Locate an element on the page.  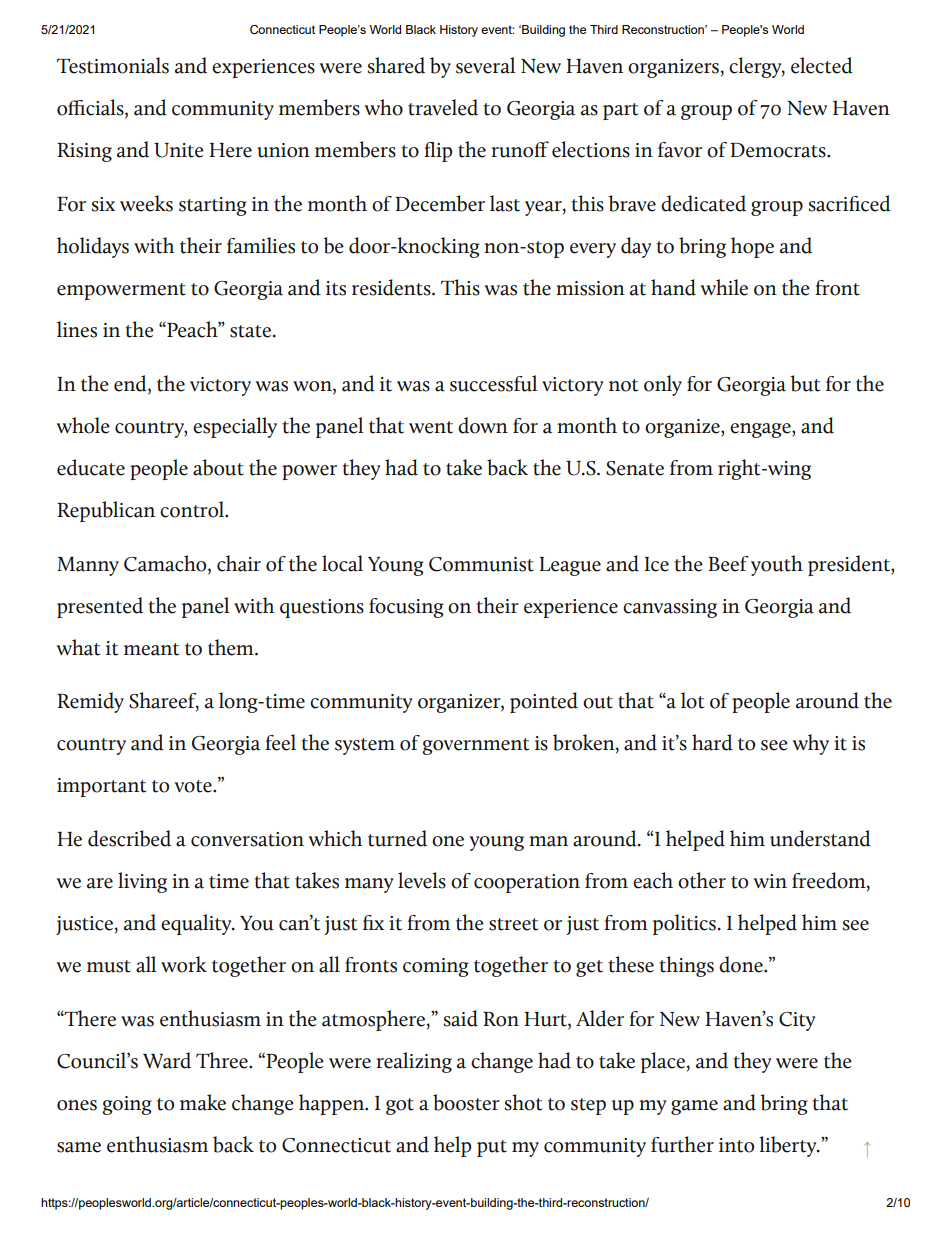
Testimonials is located at coordinates (113, 65).
